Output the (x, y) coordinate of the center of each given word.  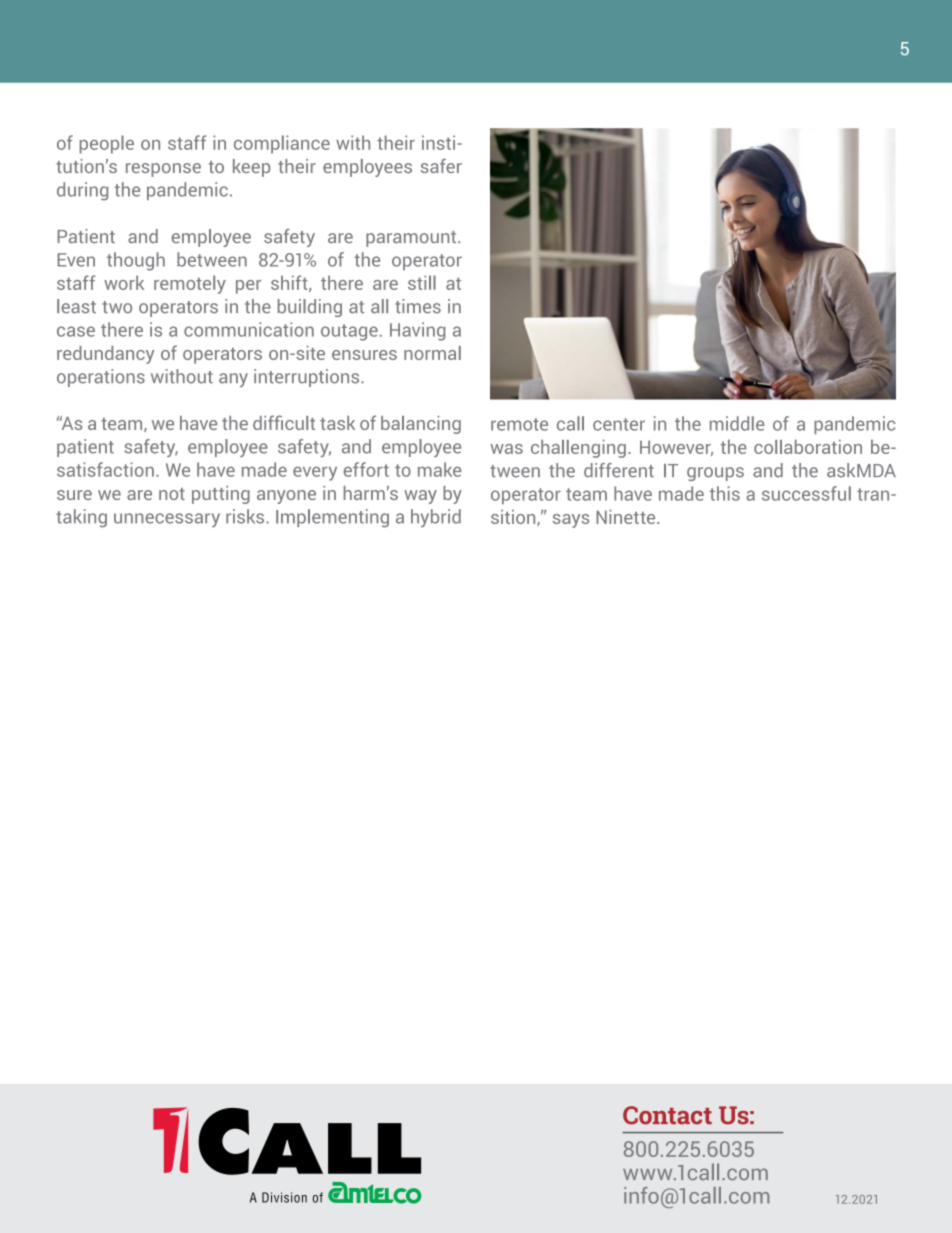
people (107, 144)
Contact (667, 1115)
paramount (412, 239)
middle (737, 423)
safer (441, 166)
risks (246, 516)
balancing (421, 425)
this (725, 493)
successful (806, 493)
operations (101, 378)
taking (81, 518)
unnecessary (167, 520)
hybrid (436, 518)
